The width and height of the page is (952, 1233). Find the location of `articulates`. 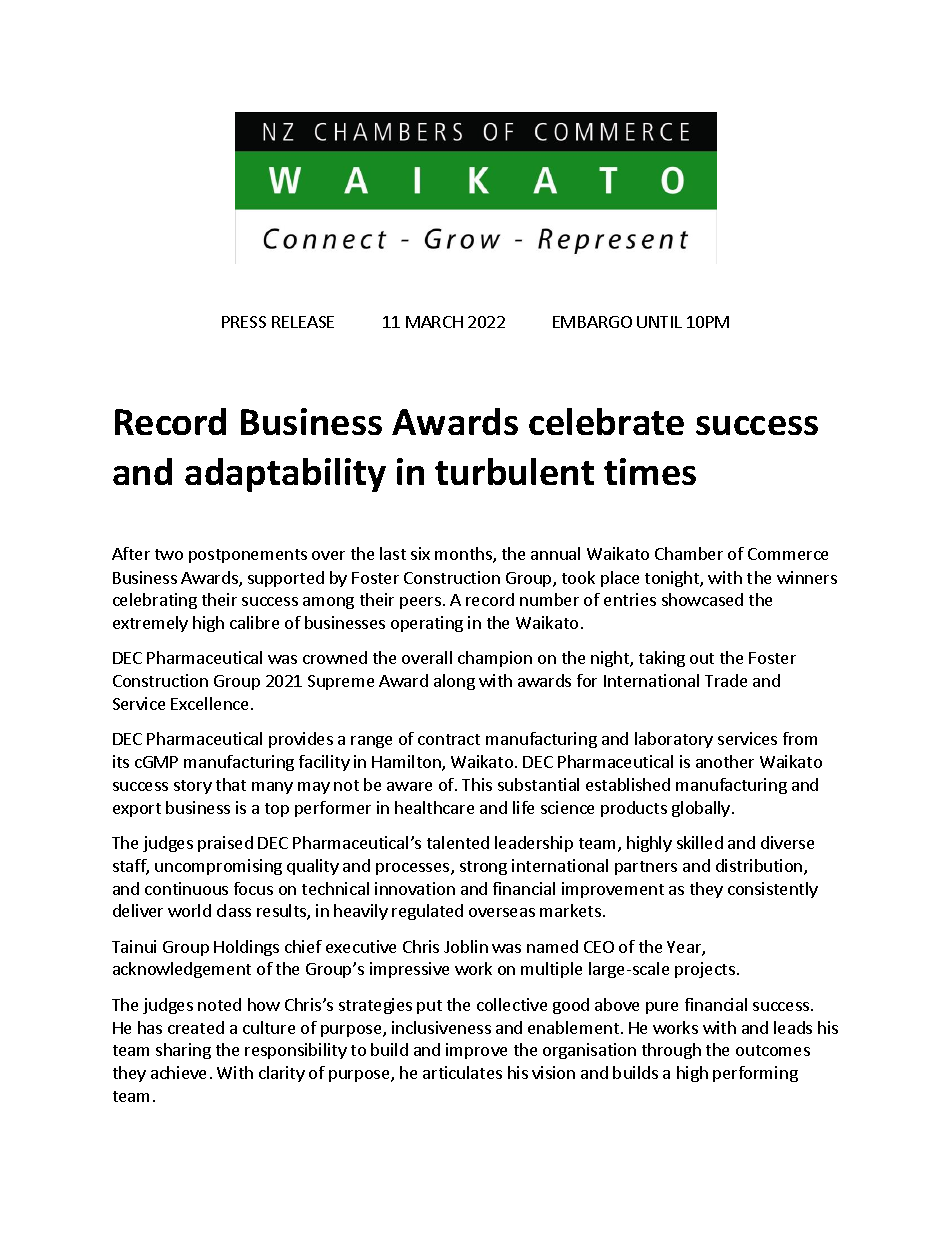

articulates is located at coordinates (462, 1072).
